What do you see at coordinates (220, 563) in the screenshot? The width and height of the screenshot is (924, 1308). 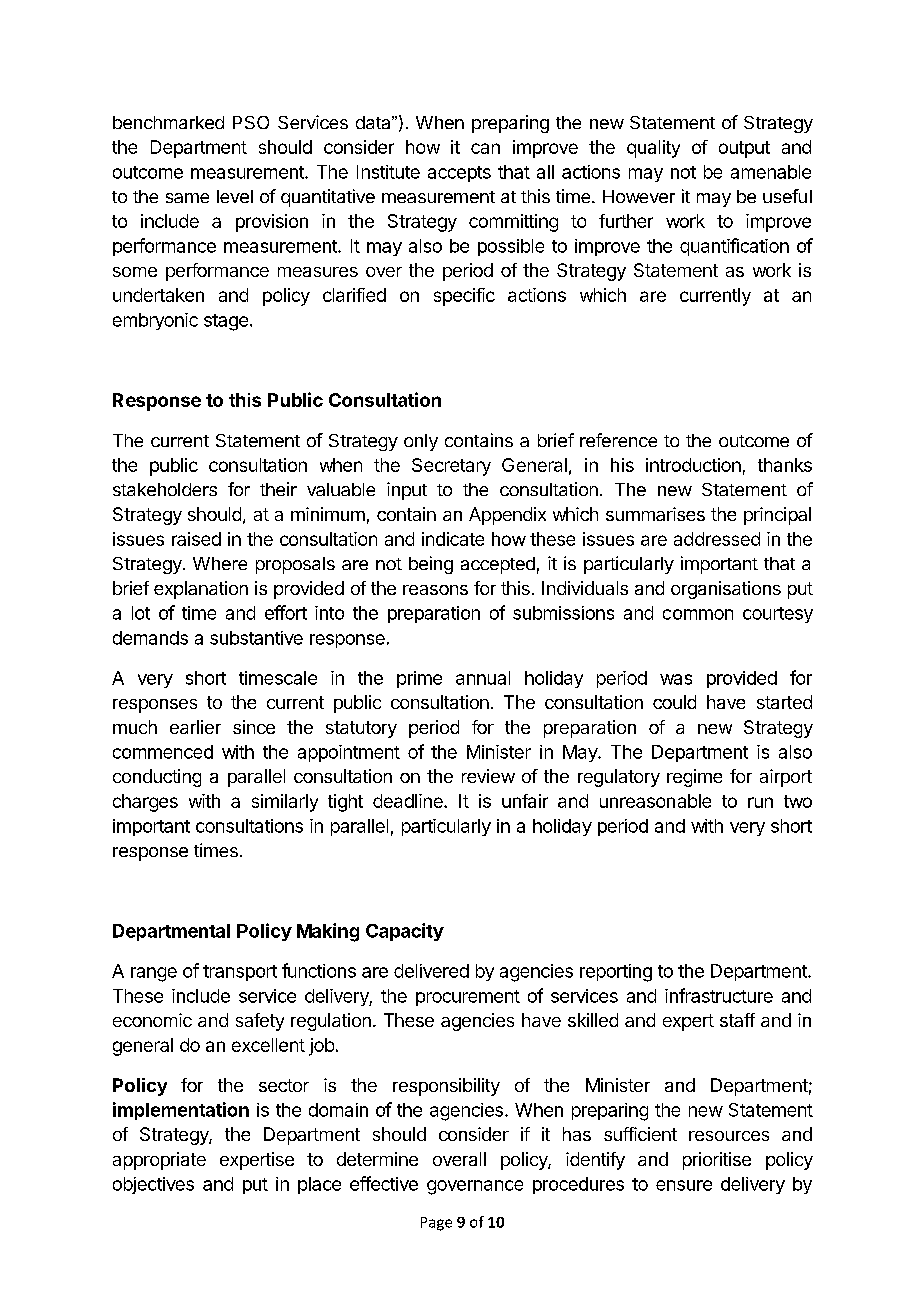 I see `Where` at bounding box center [220, 563].
